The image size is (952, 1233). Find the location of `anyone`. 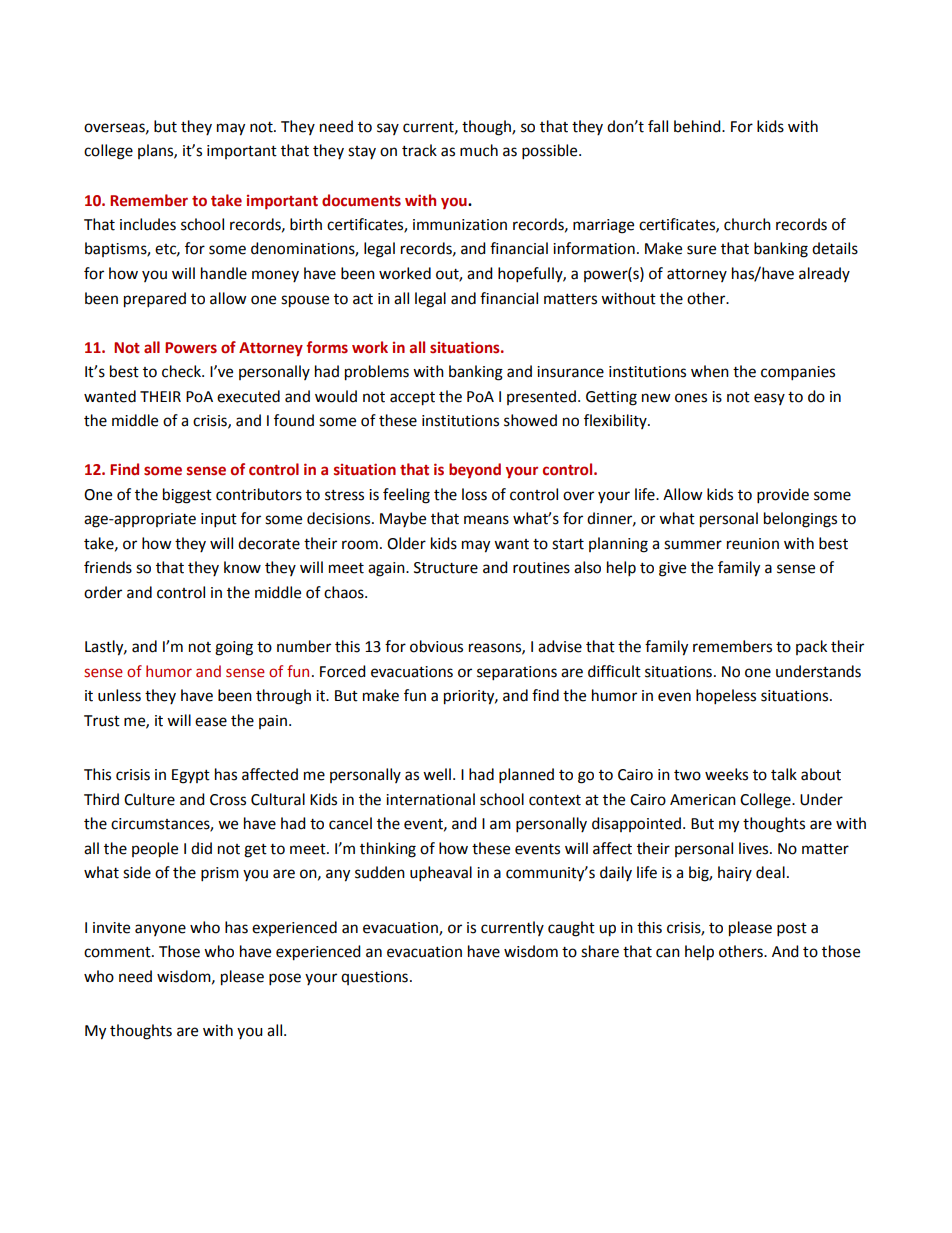

anyone is located at coordinates (160, 930).
